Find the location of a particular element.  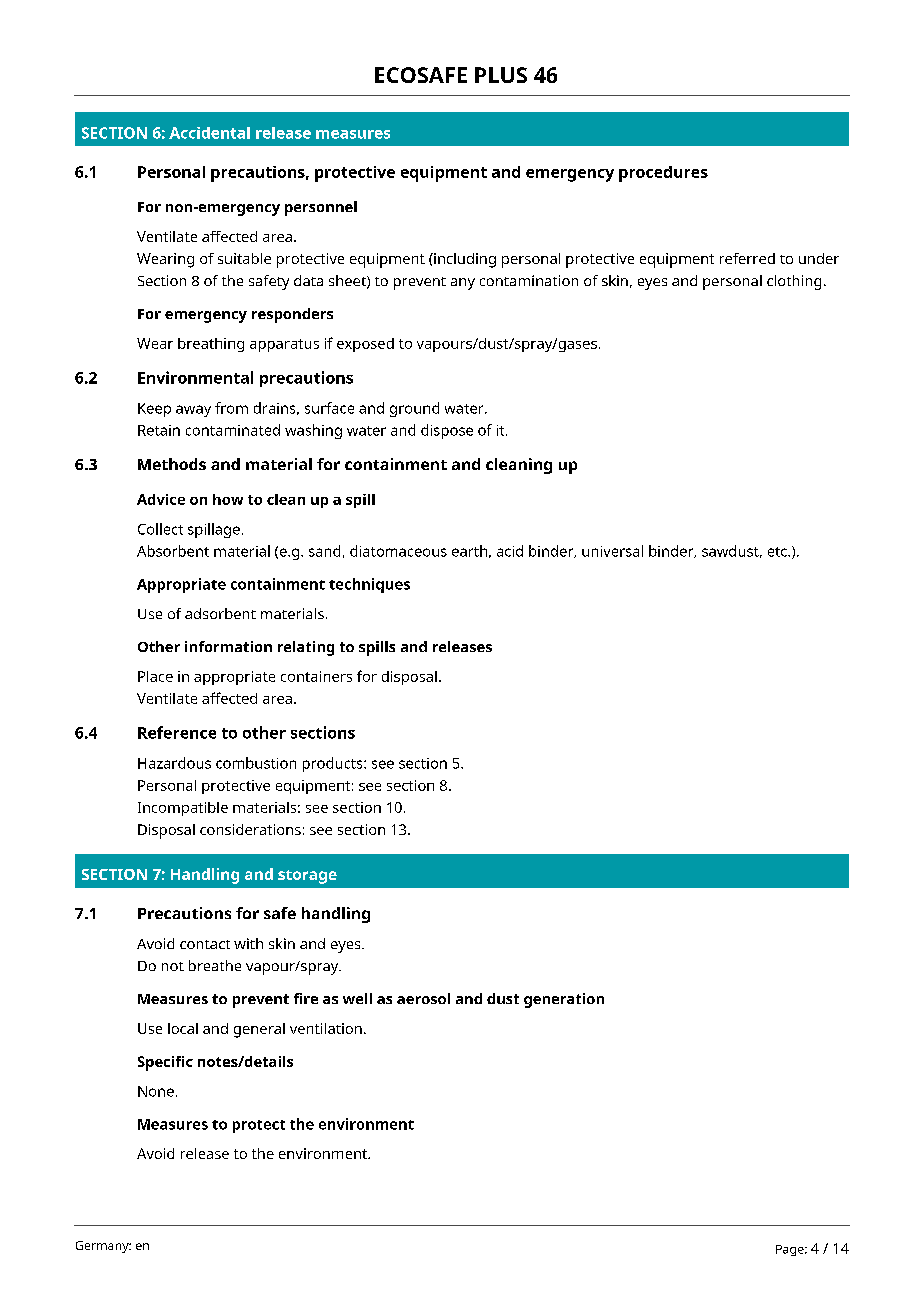

procedures is located at coordinates (663, 174).
